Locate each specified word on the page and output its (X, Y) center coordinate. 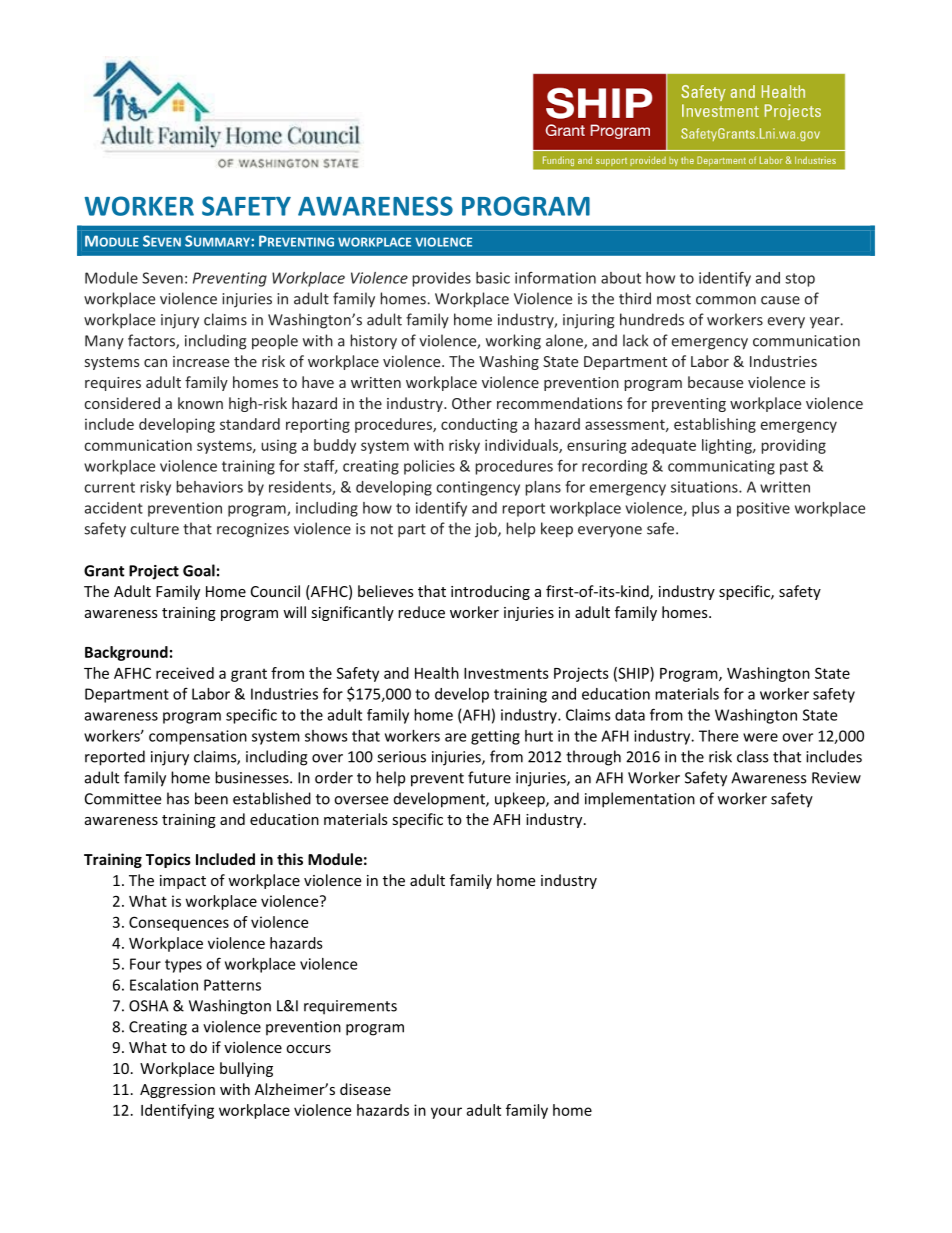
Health (437, 673)
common (726, 300)
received (185, 673)
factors (152, 341)
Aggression (177, 1091)
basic (493, 278)
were (760, 737)
